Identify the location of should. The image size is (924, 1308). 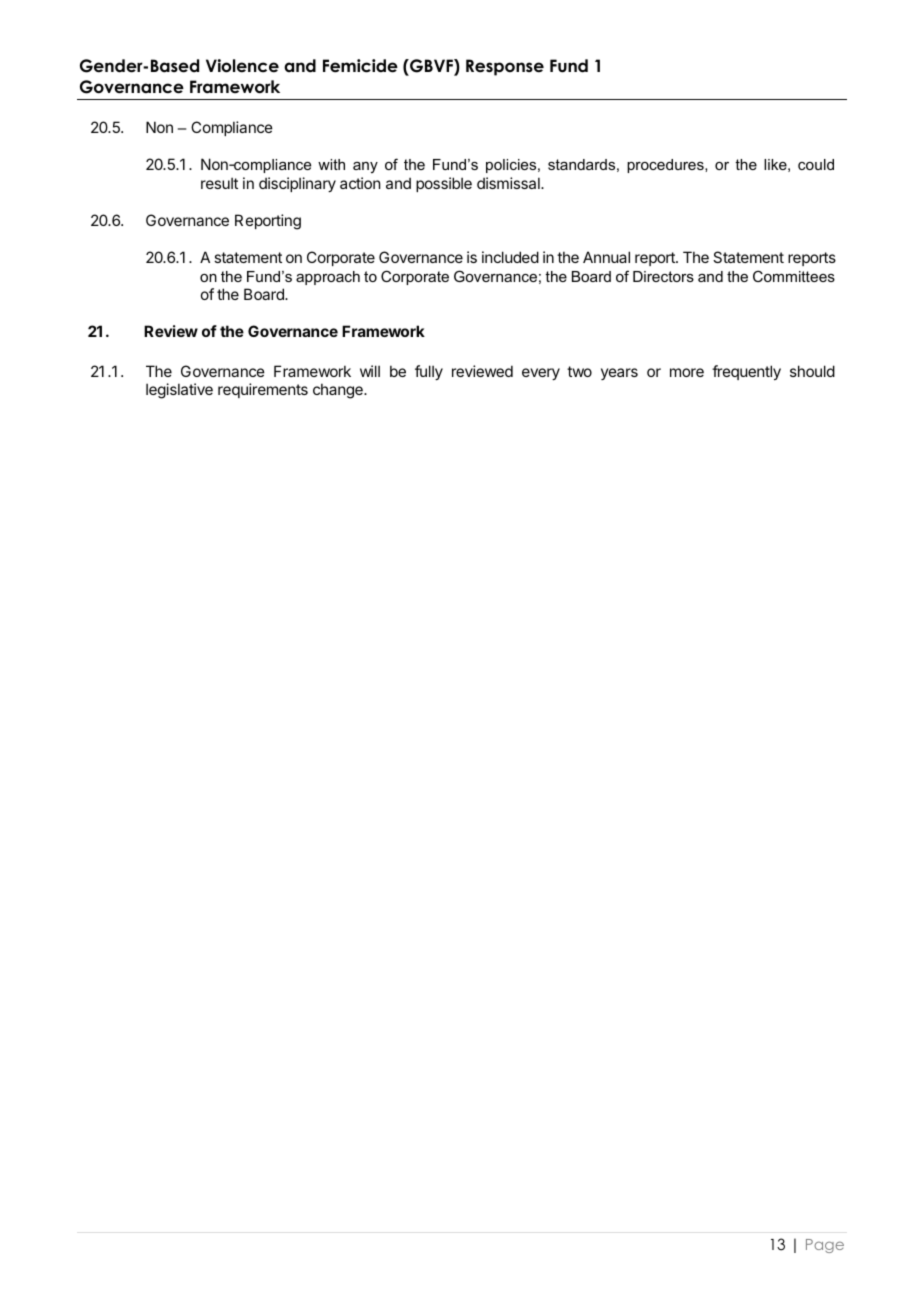
(812, 371).
